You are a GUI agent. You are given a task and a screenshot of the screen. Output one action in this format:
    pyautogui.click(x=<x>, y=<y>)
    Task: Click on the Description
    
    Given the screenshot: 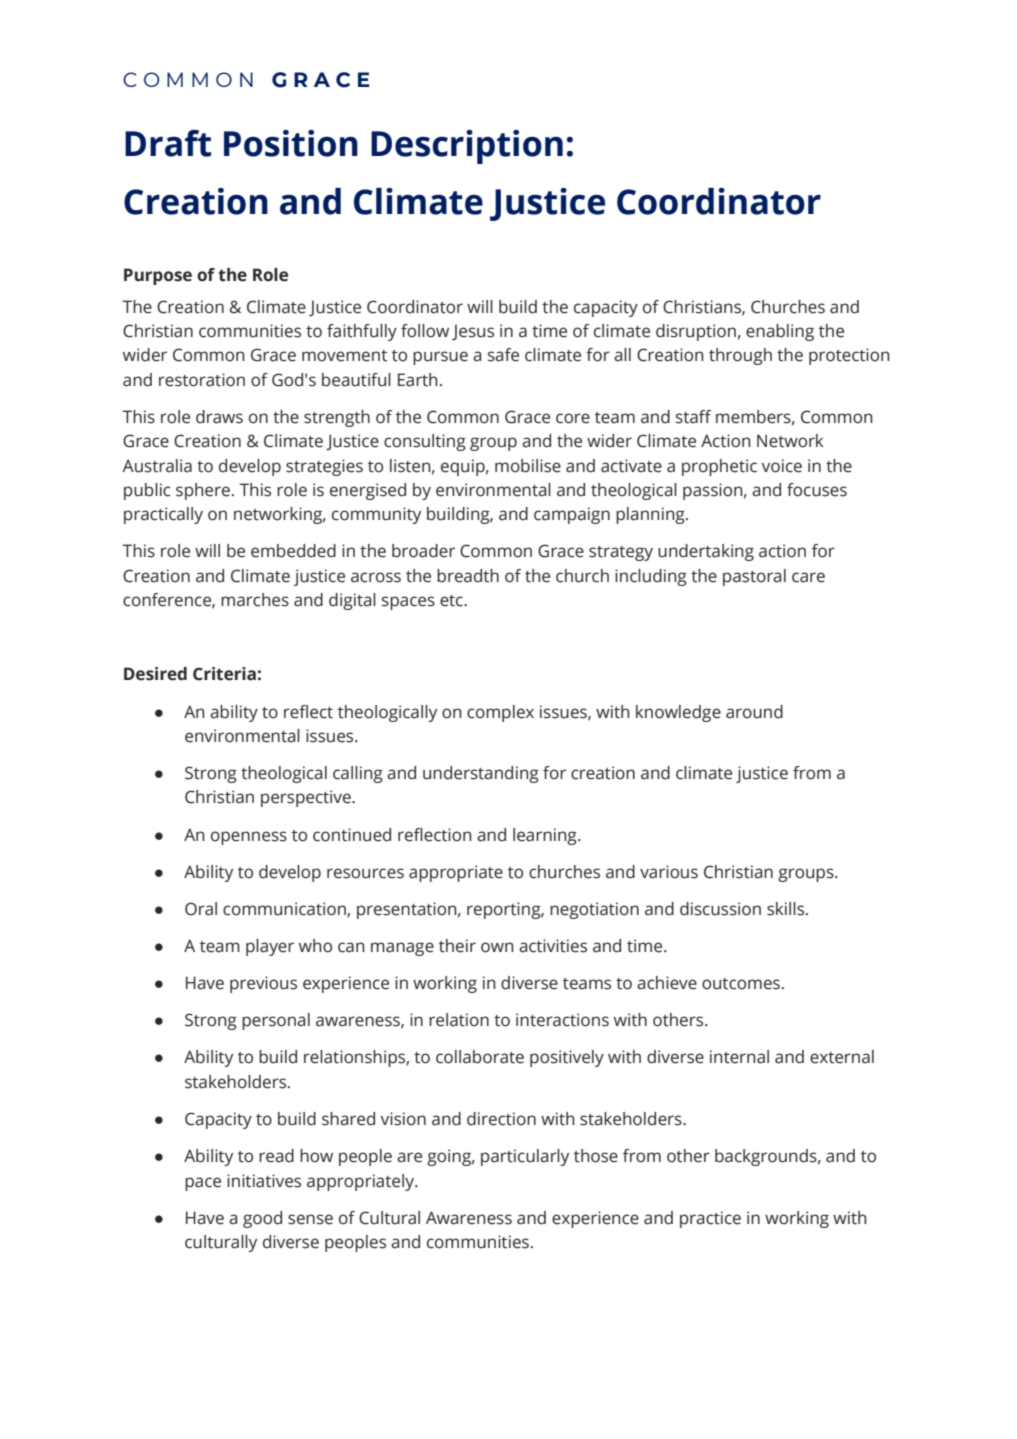 What is the action you would take?
    pyautogui.click(x=467, y=147)
